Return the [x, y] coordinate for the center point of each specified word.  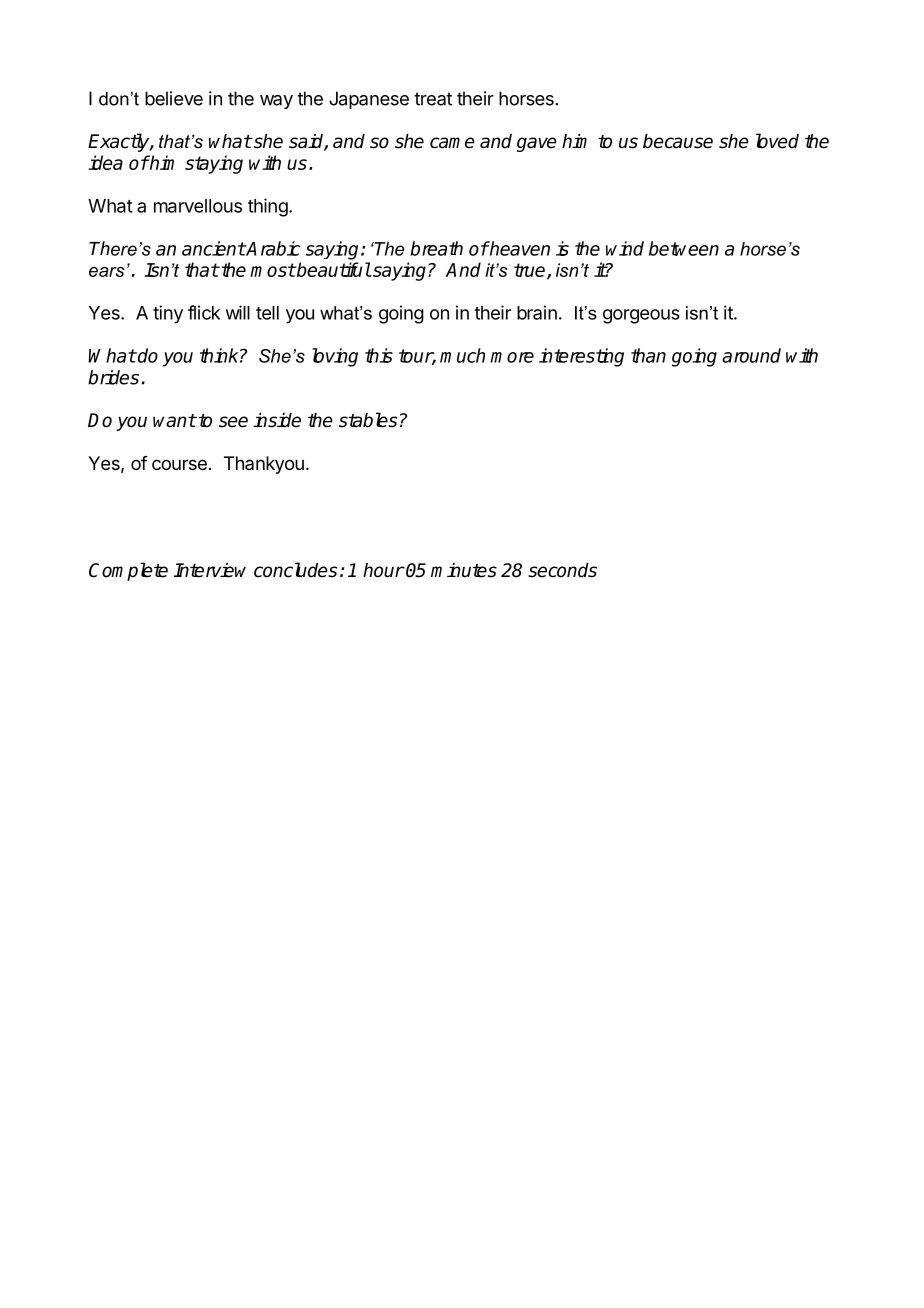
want [174, 421]
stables [368, 420]
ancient [214, 248]
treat [433, 99]
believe [174, 98]
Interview [210, 570]
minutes [464, 570]
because [678, 141]
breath [436, 248]
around [751, 355]
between [684, 248]
